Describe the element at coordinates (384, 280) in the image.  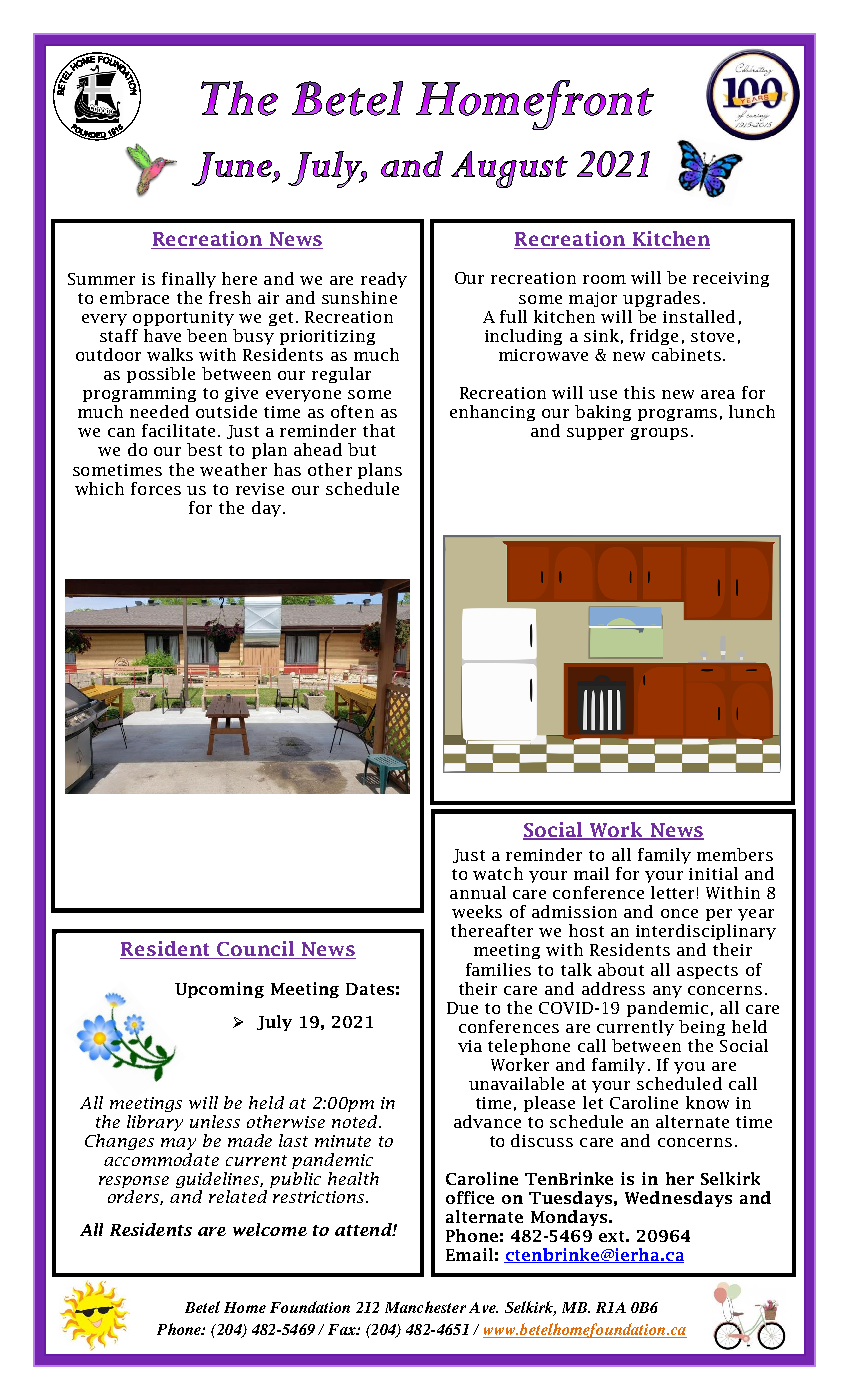
I see `ready` at that location.
